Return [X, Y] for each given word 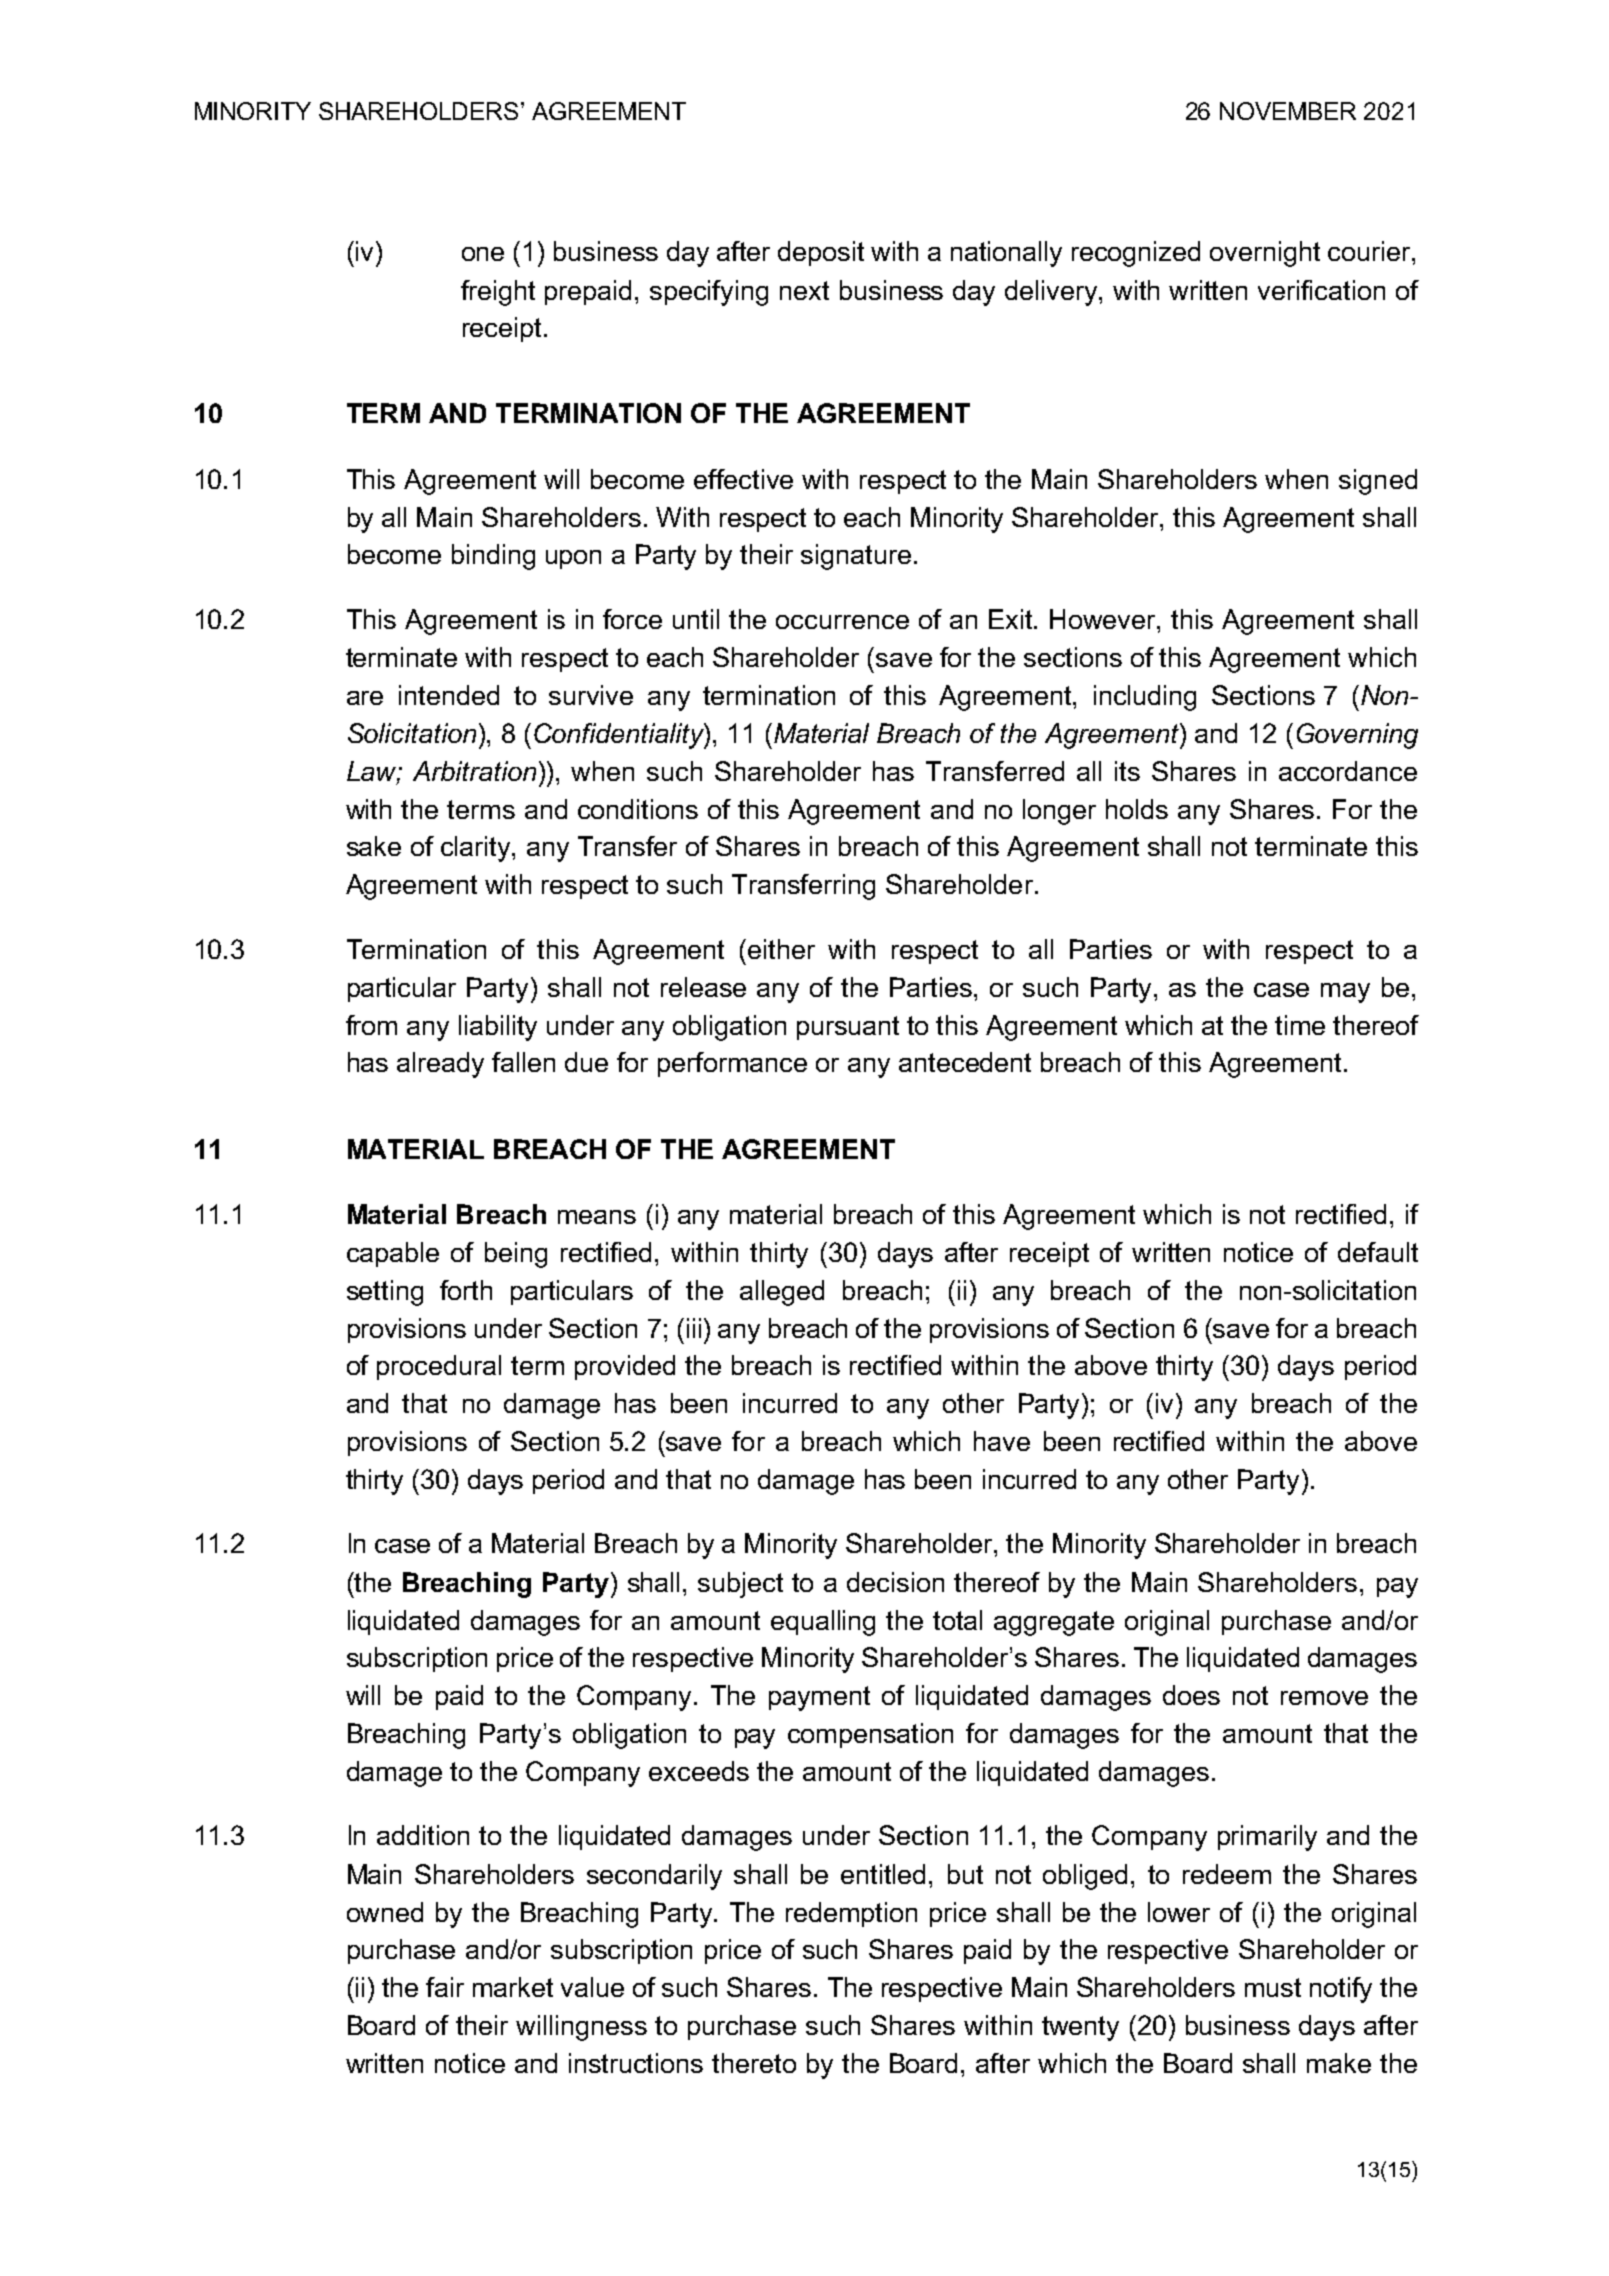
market [513, 1987]
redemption [851, 1914]
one [483, 254]
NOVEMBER [1288, 111]
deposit [821, 253]
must [1273, 1987]
